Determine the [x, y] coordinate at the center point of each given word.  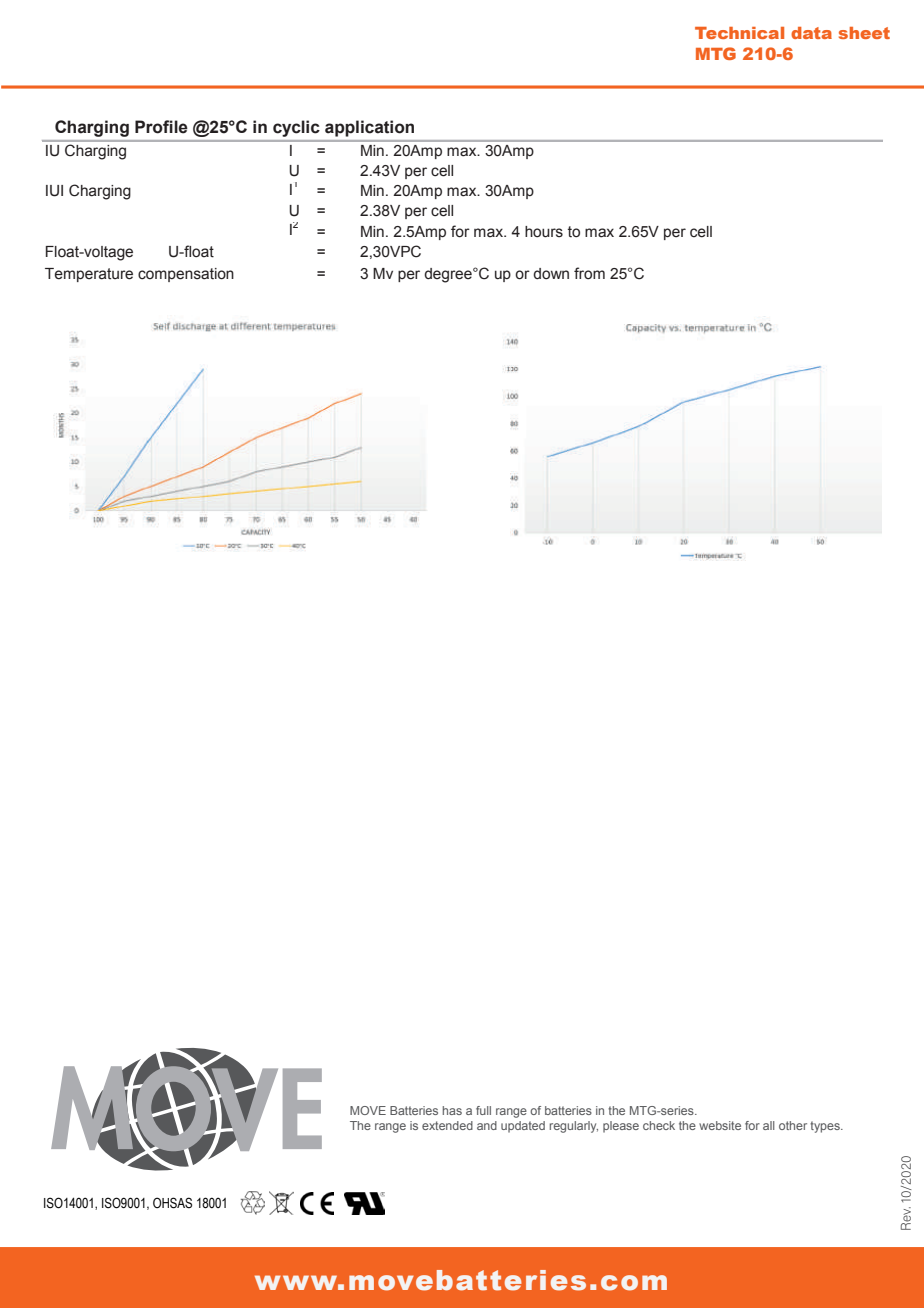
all [769, 1125]
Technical [739, 33]
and [487, 1125]
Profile [161, 127]
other [793, 1125]
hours [544, 232]
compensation [186, 275]
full [483, 1110]
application [369, 128]
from [589, 273]
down [551, 274]
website [720, 1125]
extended [447, 1125]
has [452, 1110]
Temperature [89, 275]
